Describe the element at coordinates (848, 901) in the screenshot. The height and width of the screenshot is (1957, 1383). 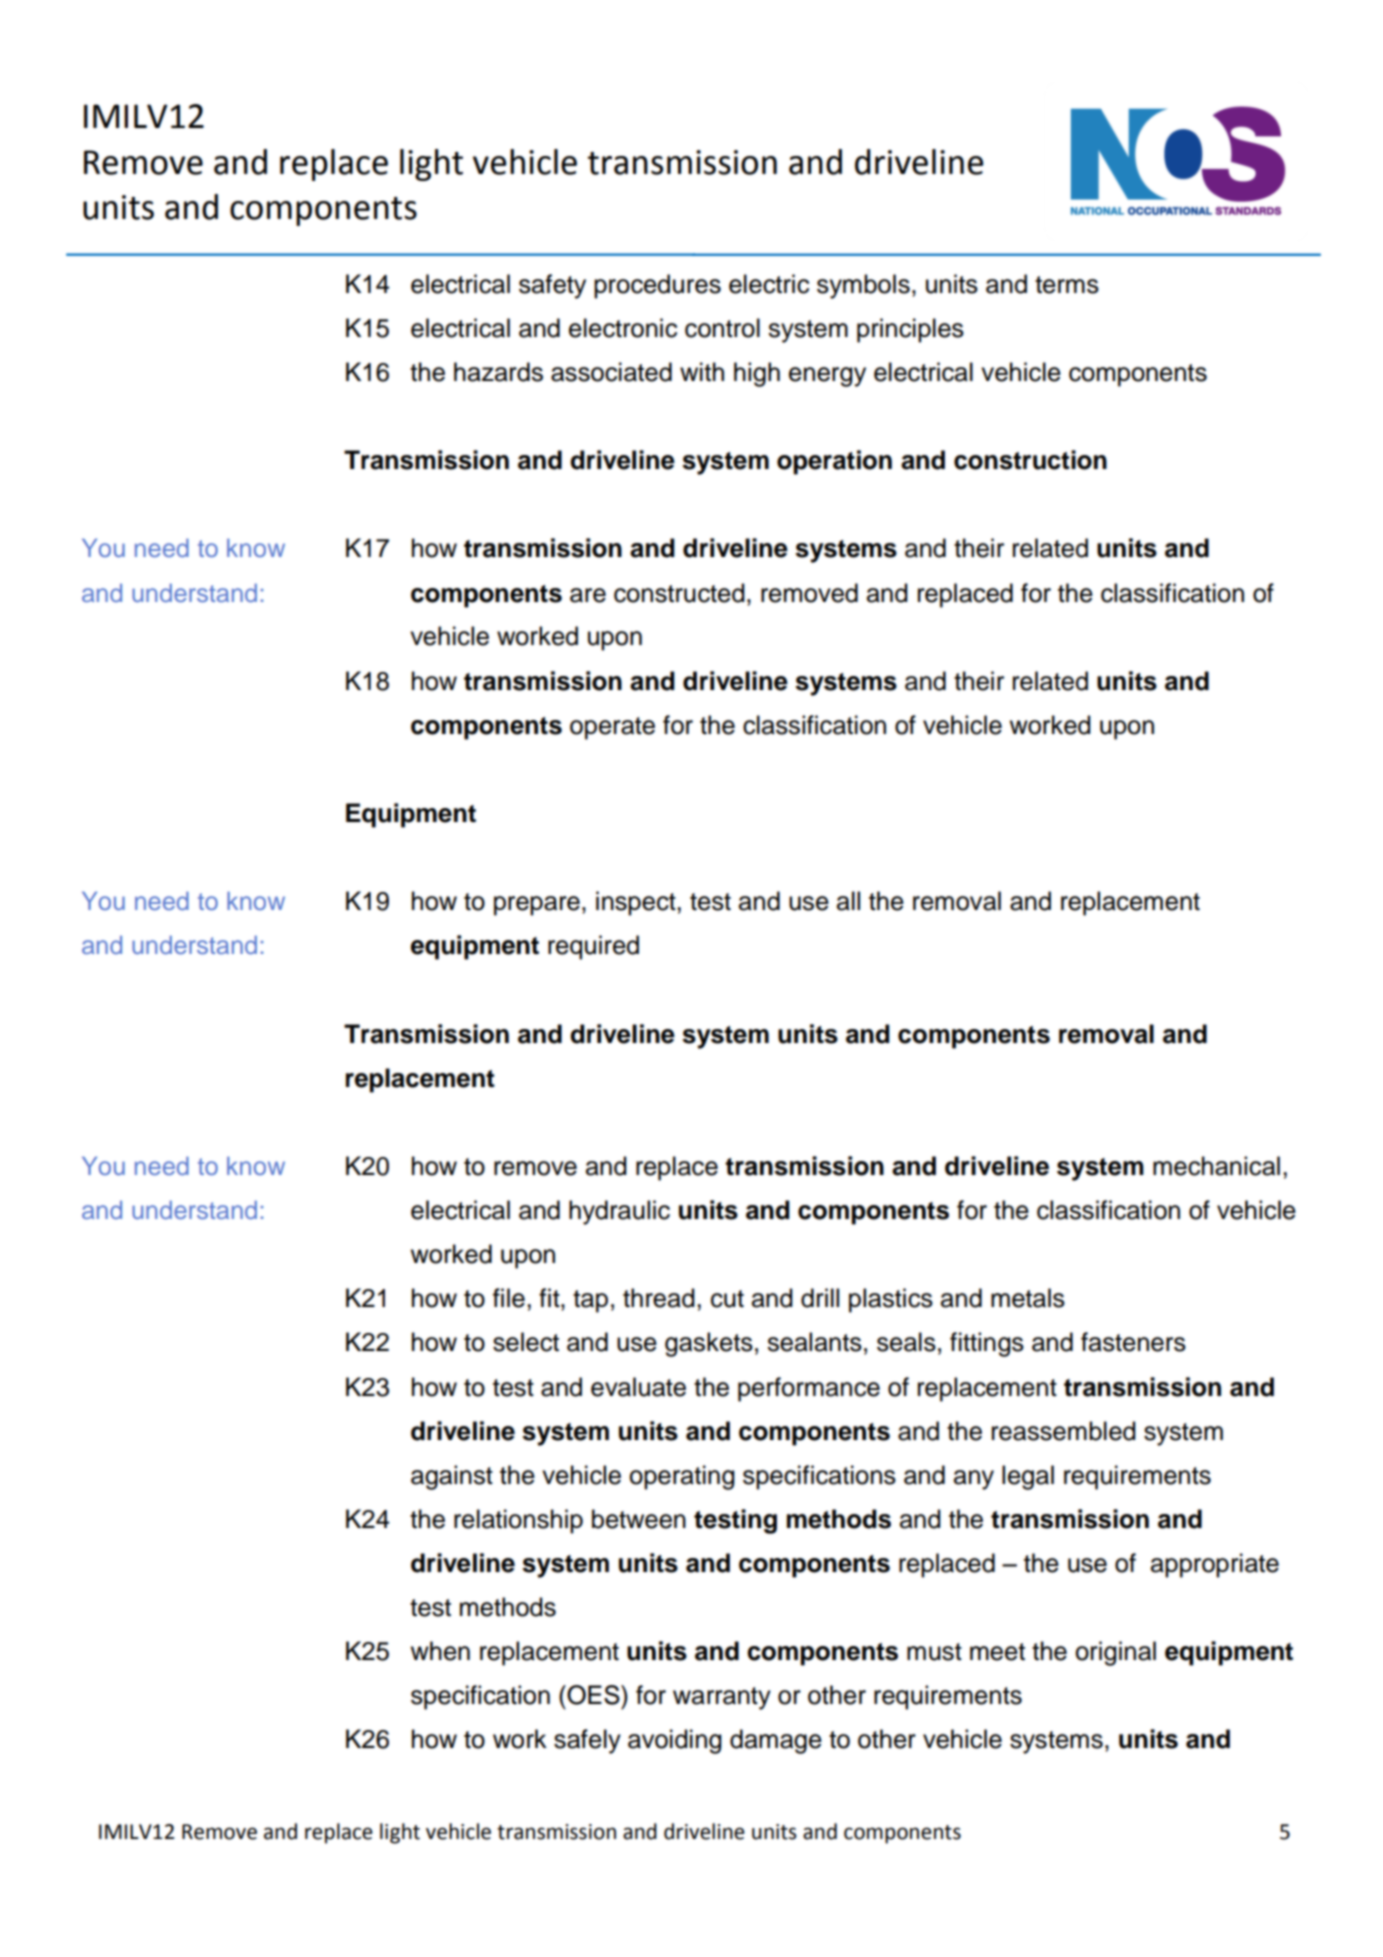
I see `all` at that location.
